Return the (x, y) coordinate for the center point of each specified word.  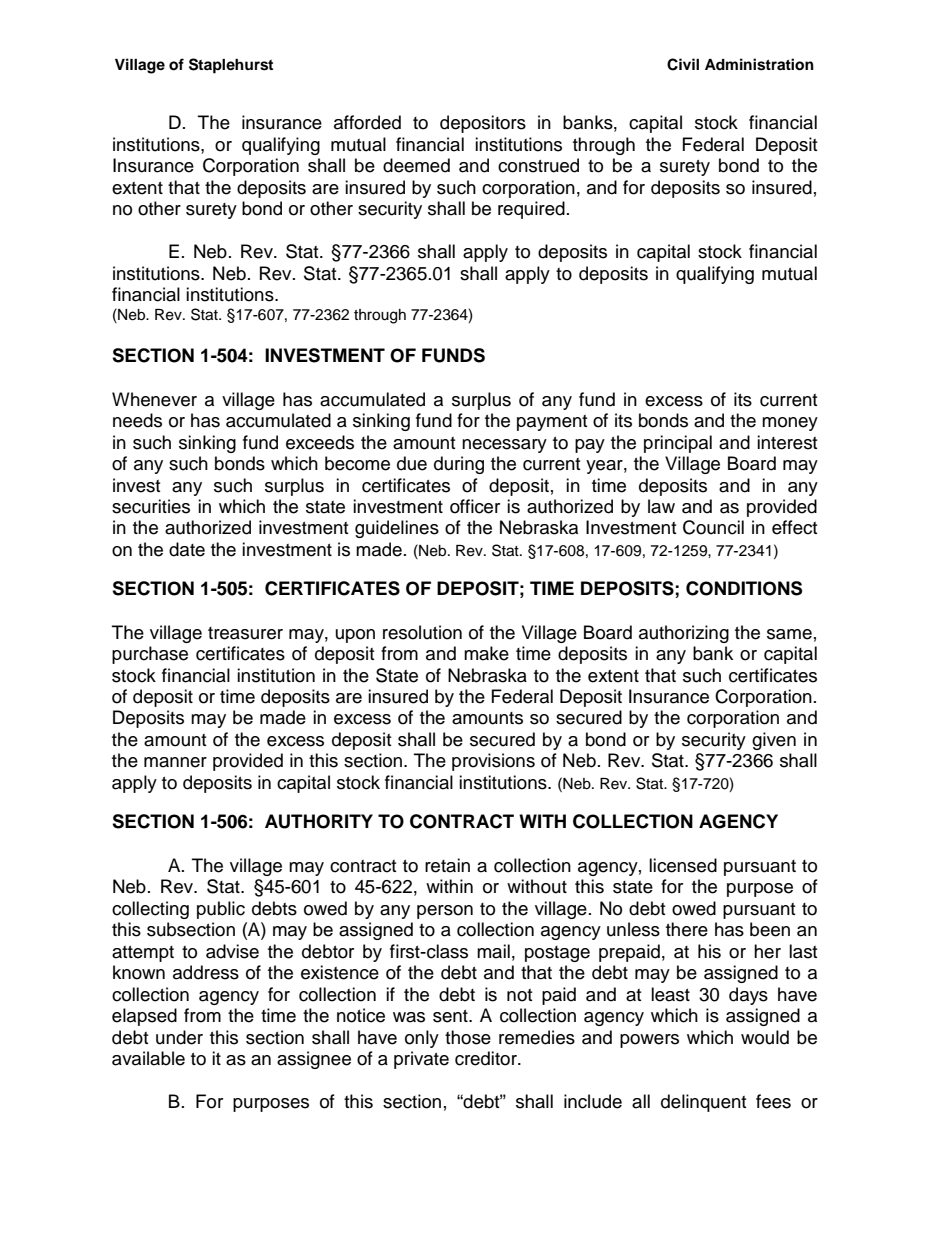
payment (552, 423)
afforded (367, 122)
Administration (759, 64)
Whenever (154, 399)
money (790, 424)
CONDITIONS (744, 588)
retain (447, 865)
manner (175, 762)
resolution (422, 632)
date (187, 549)
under (179, 1037)
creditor (487, 1058)
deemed (416, 165)
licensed (683, 865)
